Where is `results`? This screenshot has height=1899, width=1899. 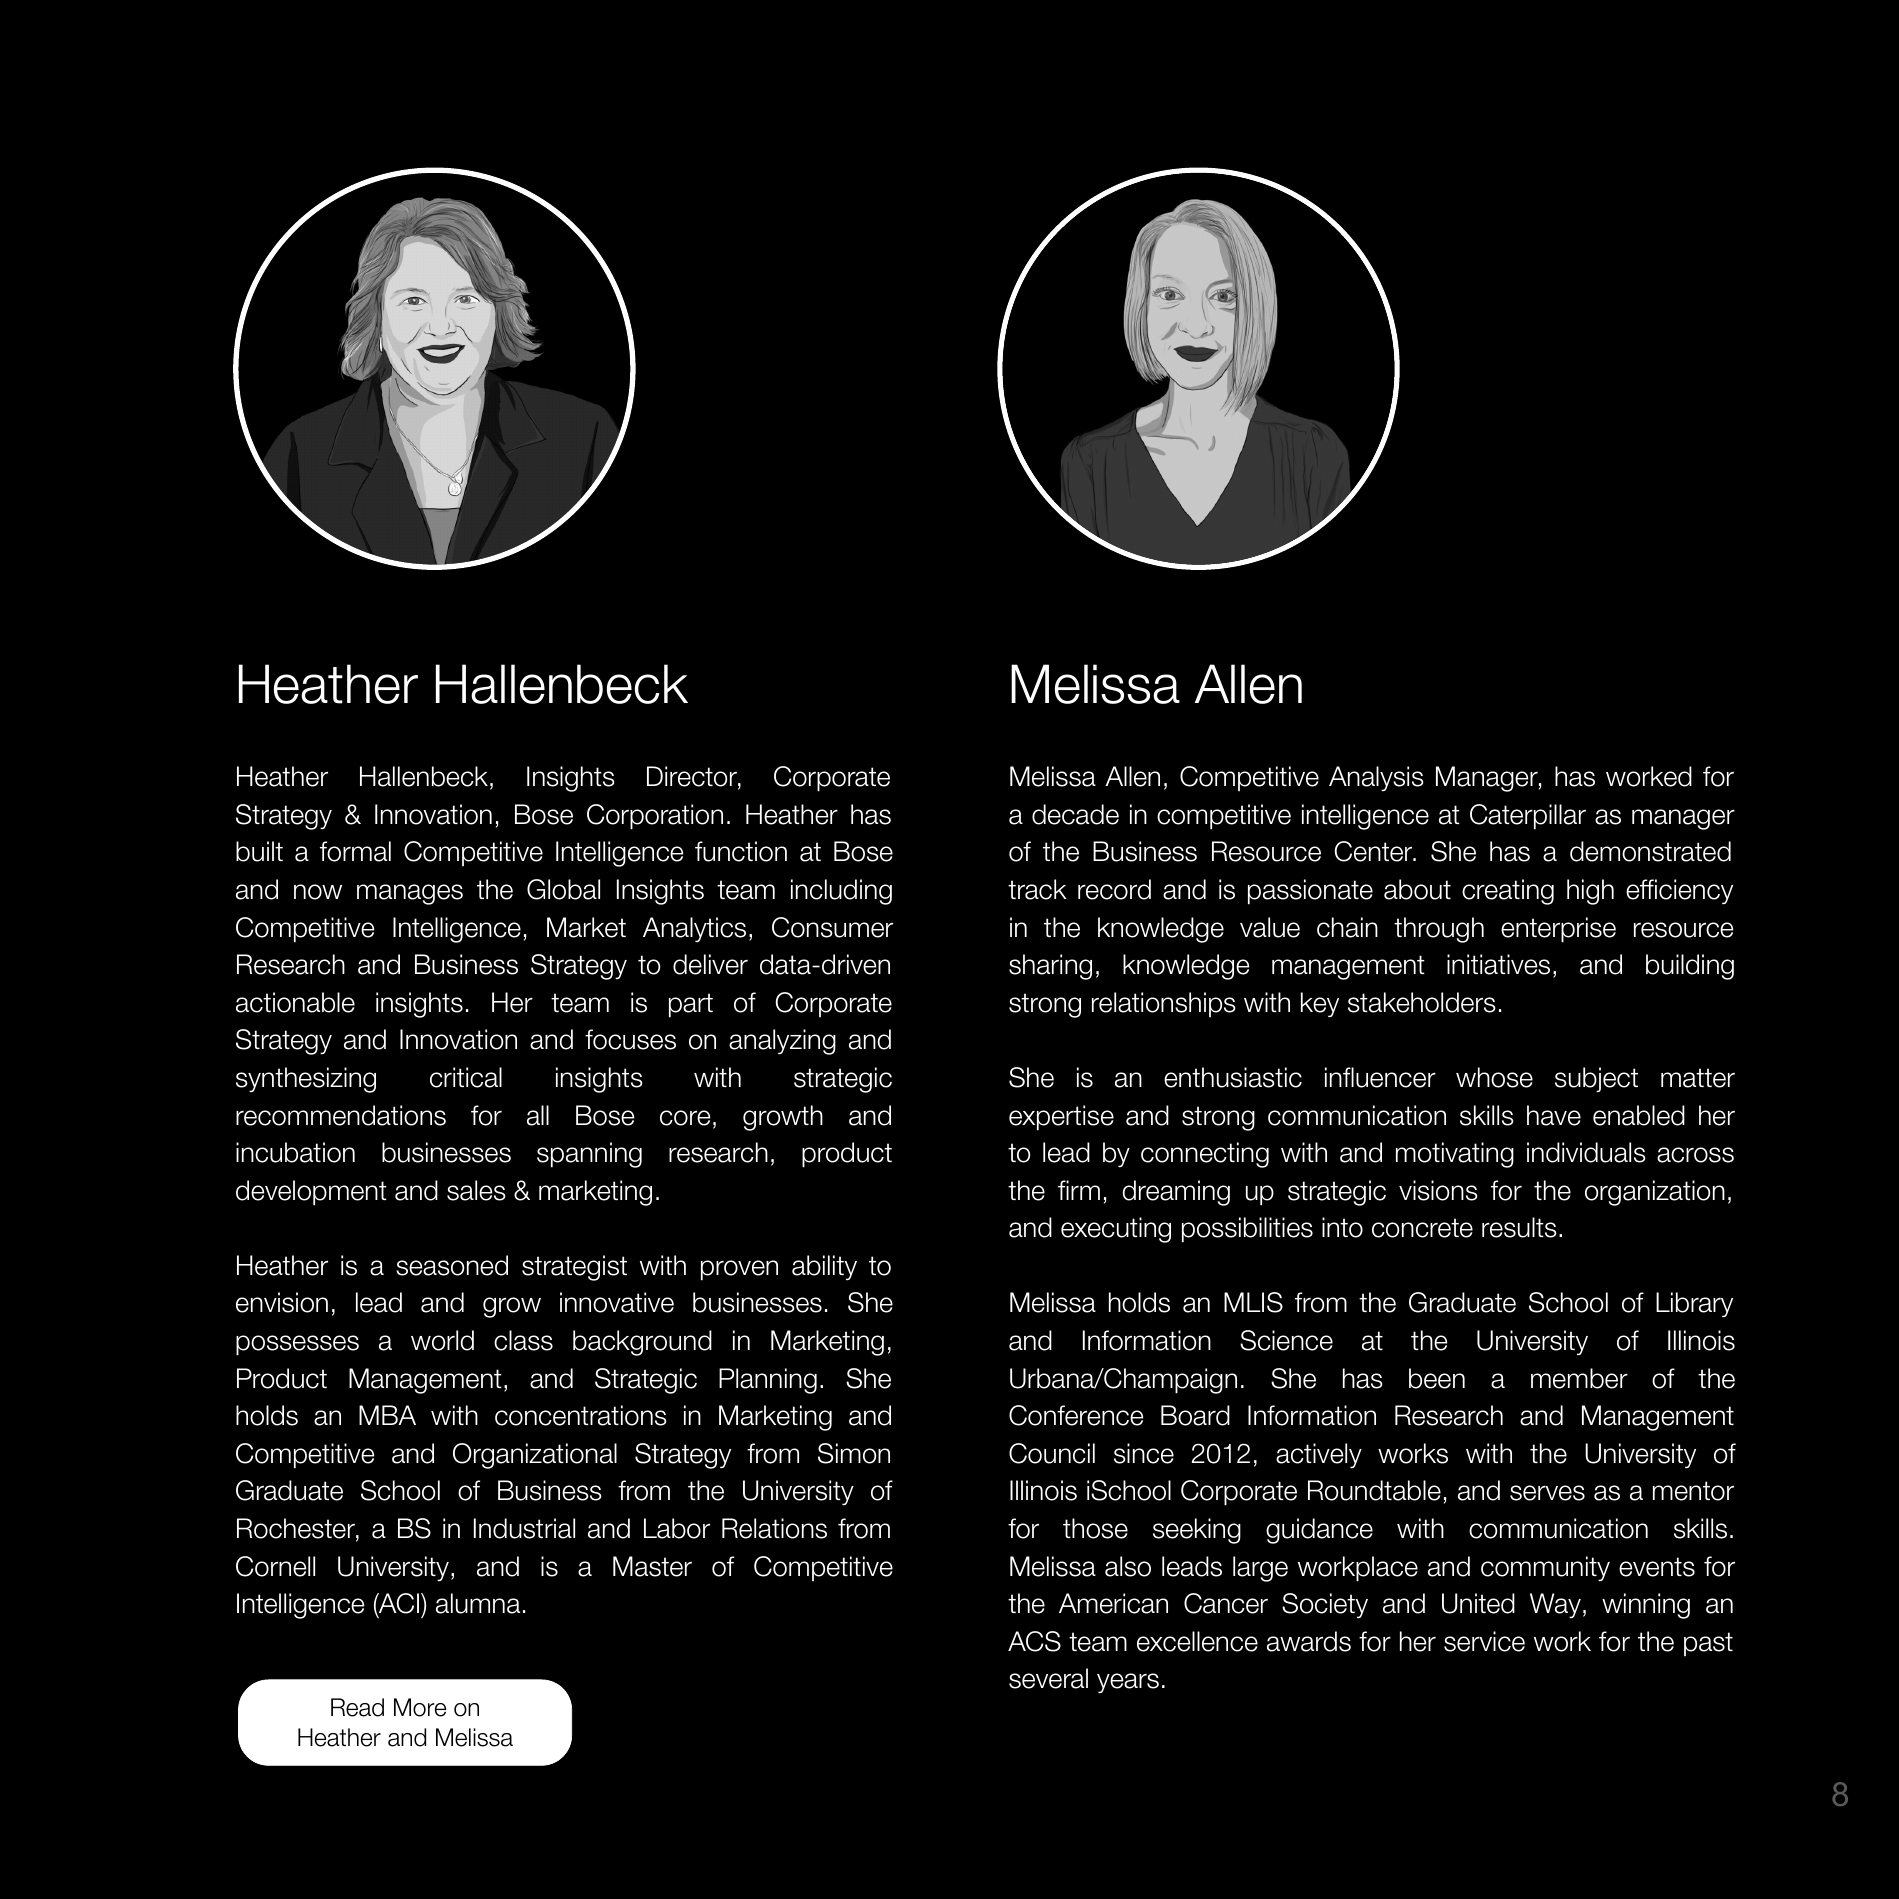 results is located at coordinates (1519, 1227).
